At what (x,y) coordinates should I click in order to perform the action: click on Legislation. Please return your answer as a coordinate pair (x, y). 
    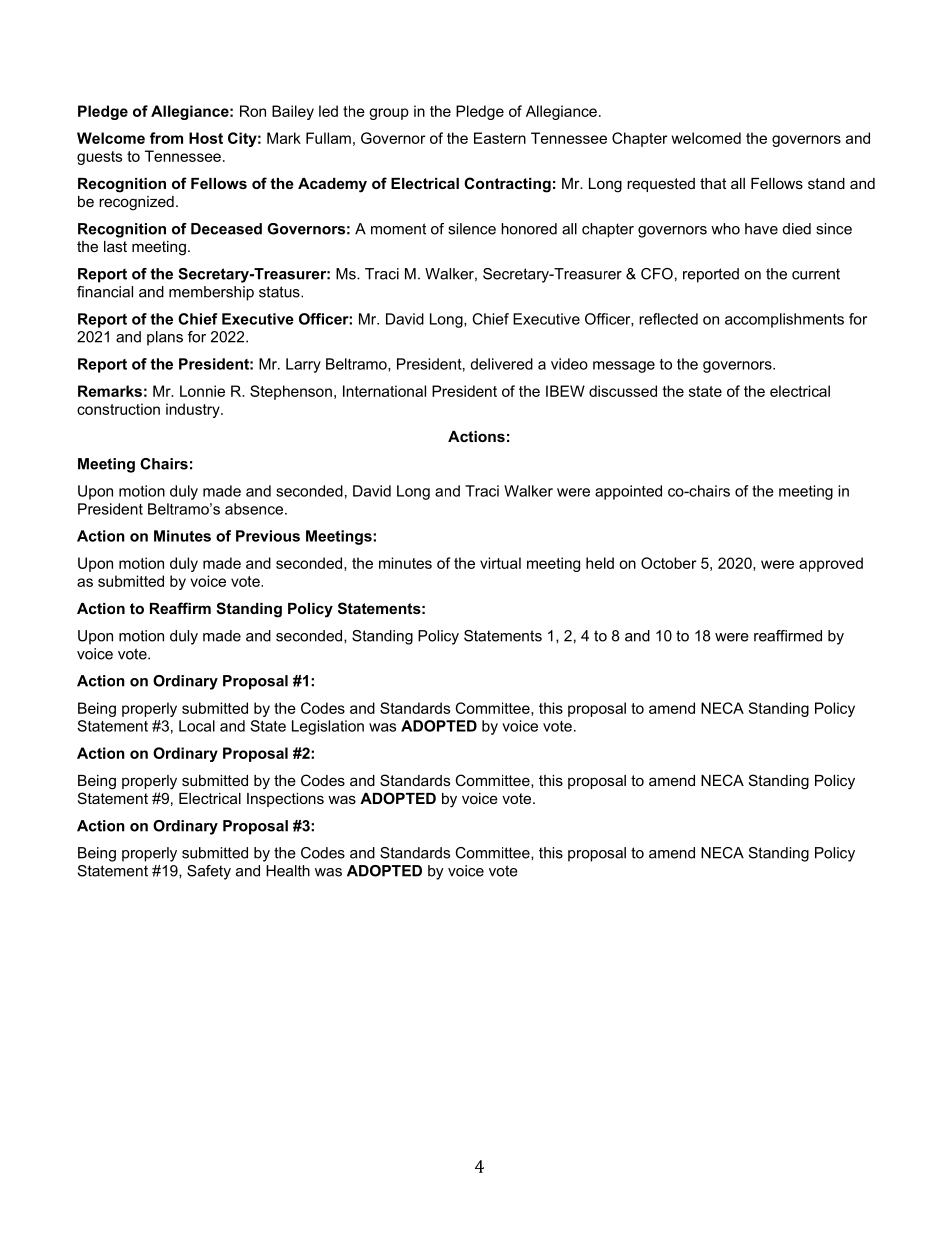
    Looking at the image, I should click on (328, 727).
